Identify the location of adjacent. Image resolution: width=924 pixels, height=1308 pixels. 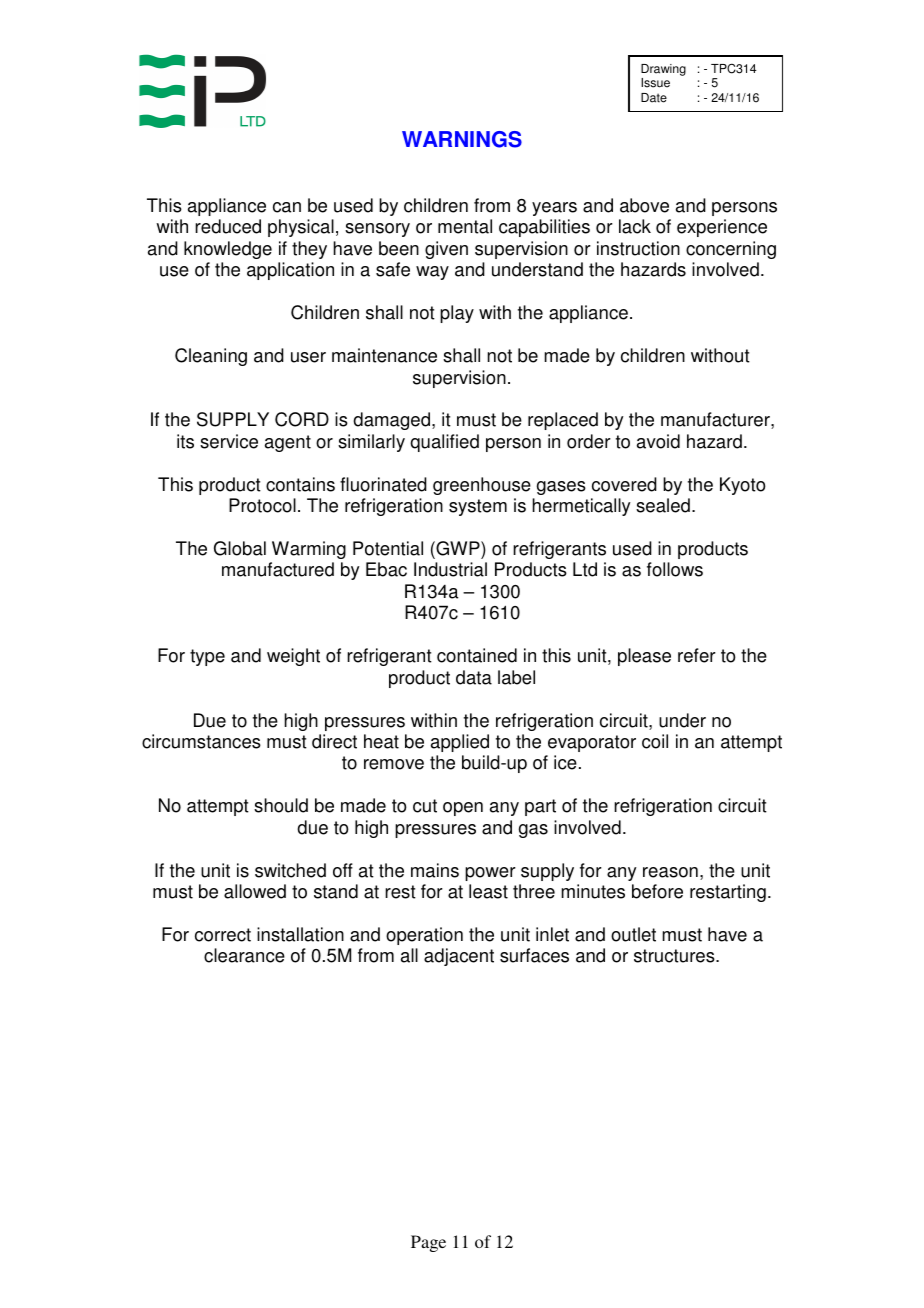
(459, 957).
